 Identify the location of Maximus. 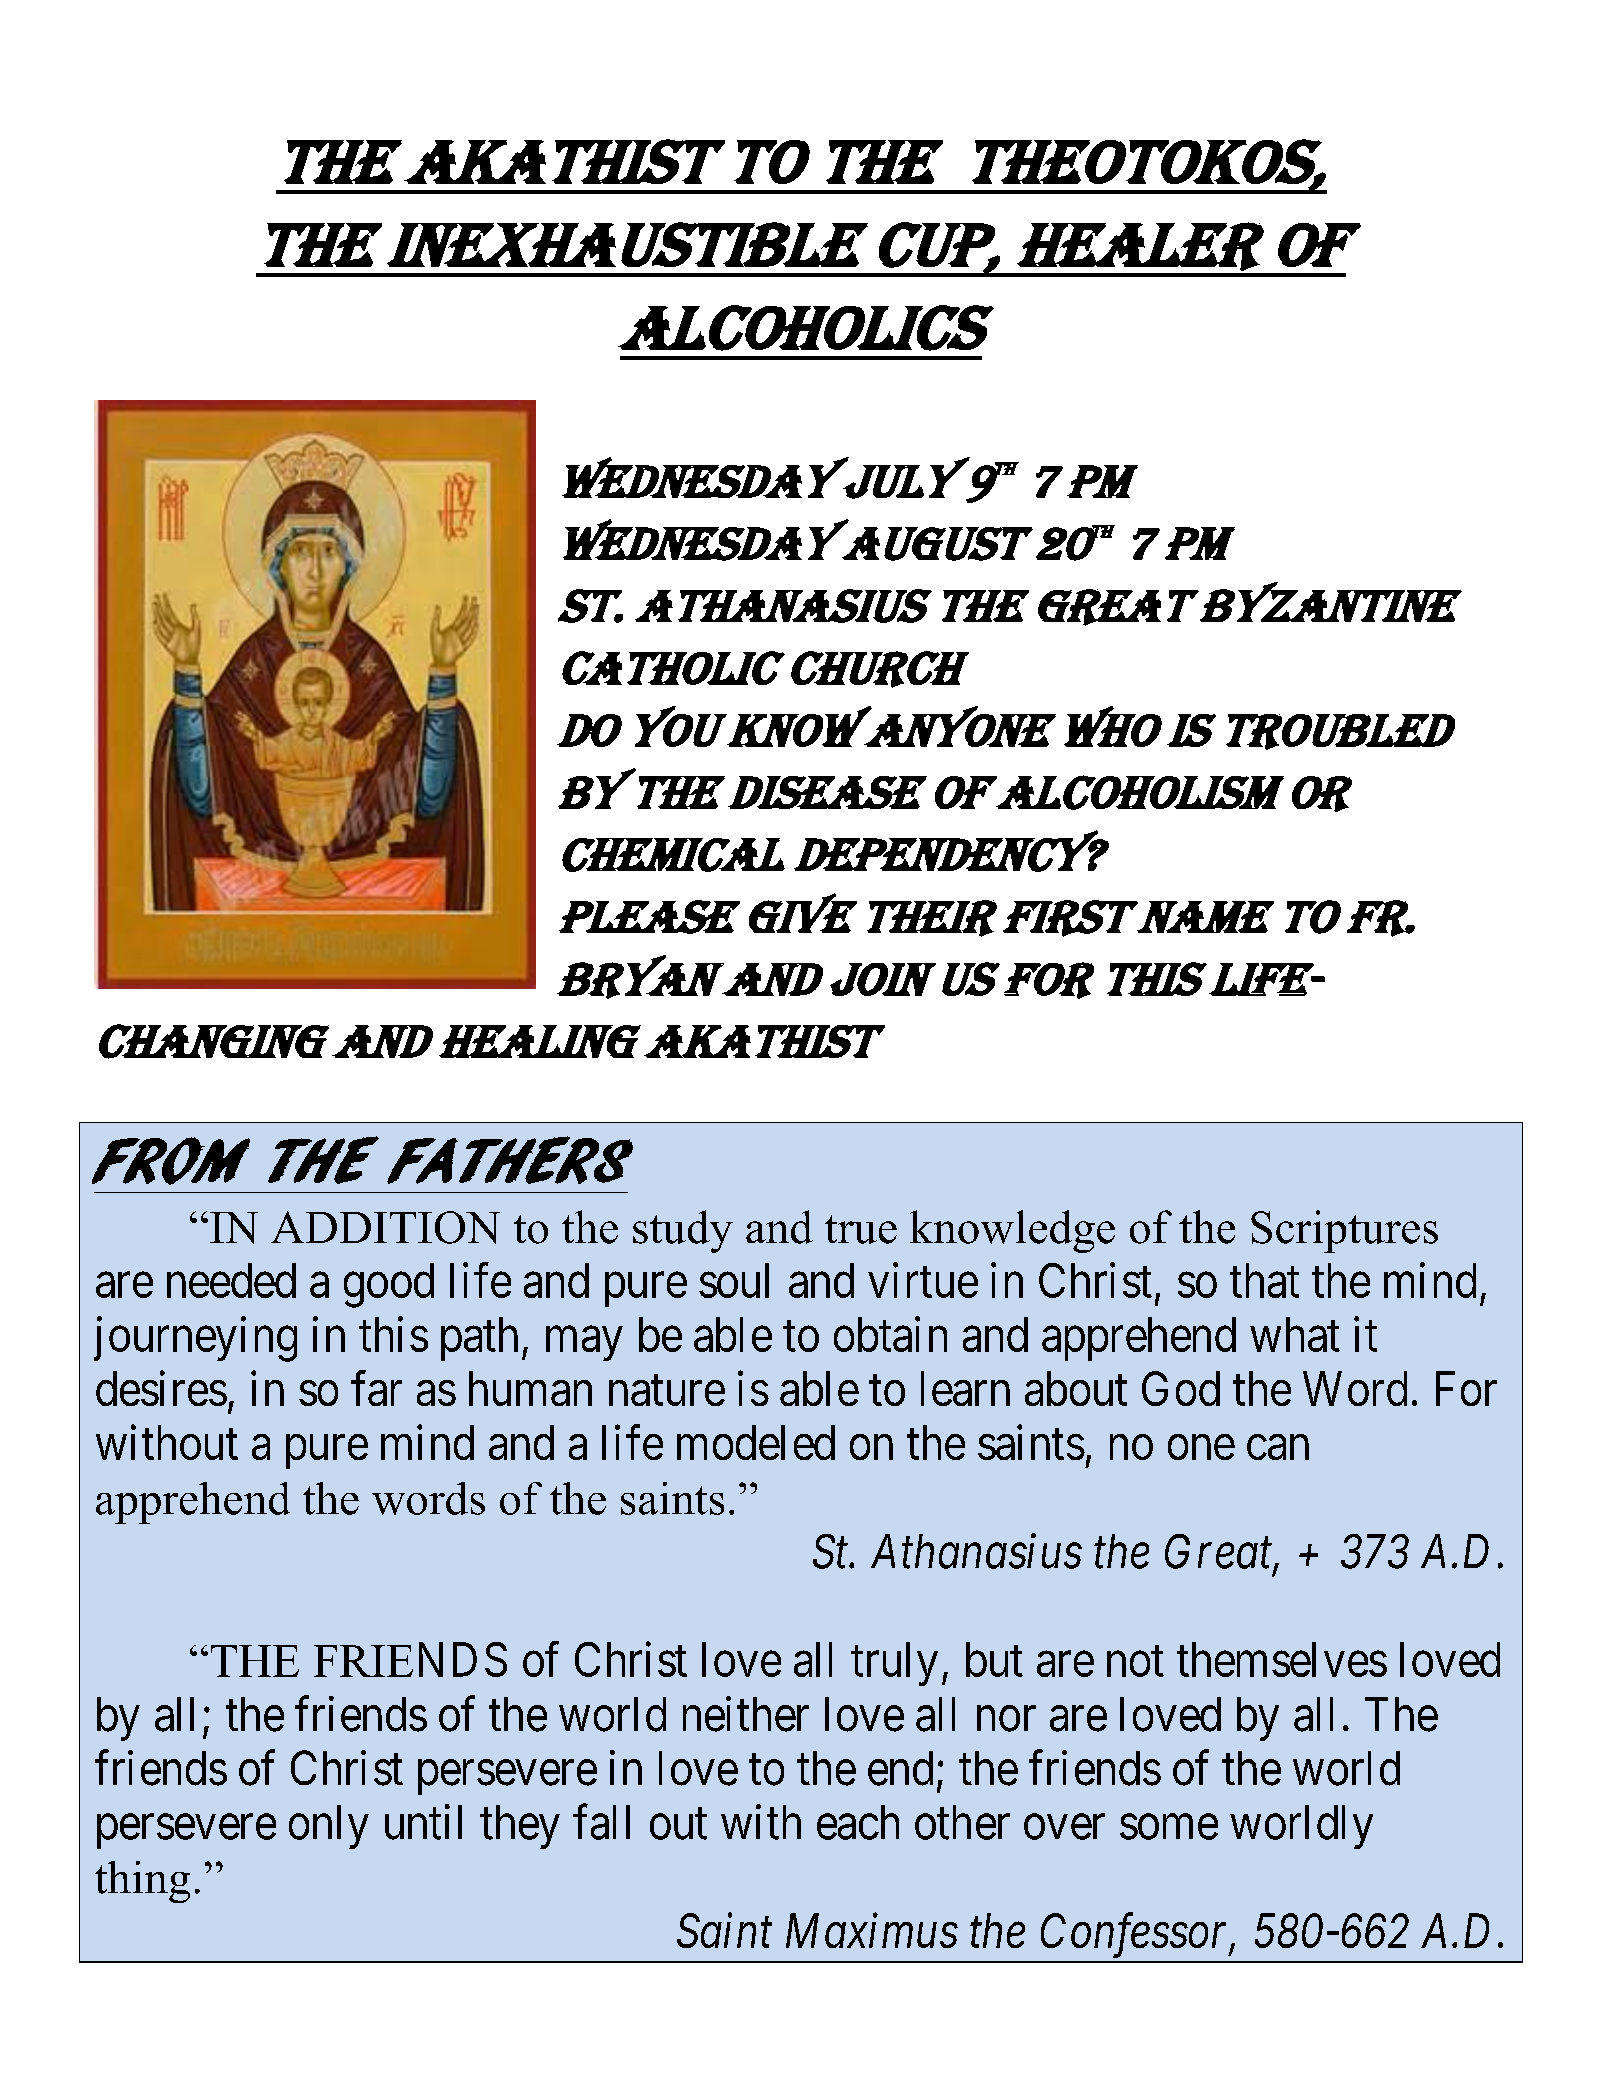
(872, 1931).
